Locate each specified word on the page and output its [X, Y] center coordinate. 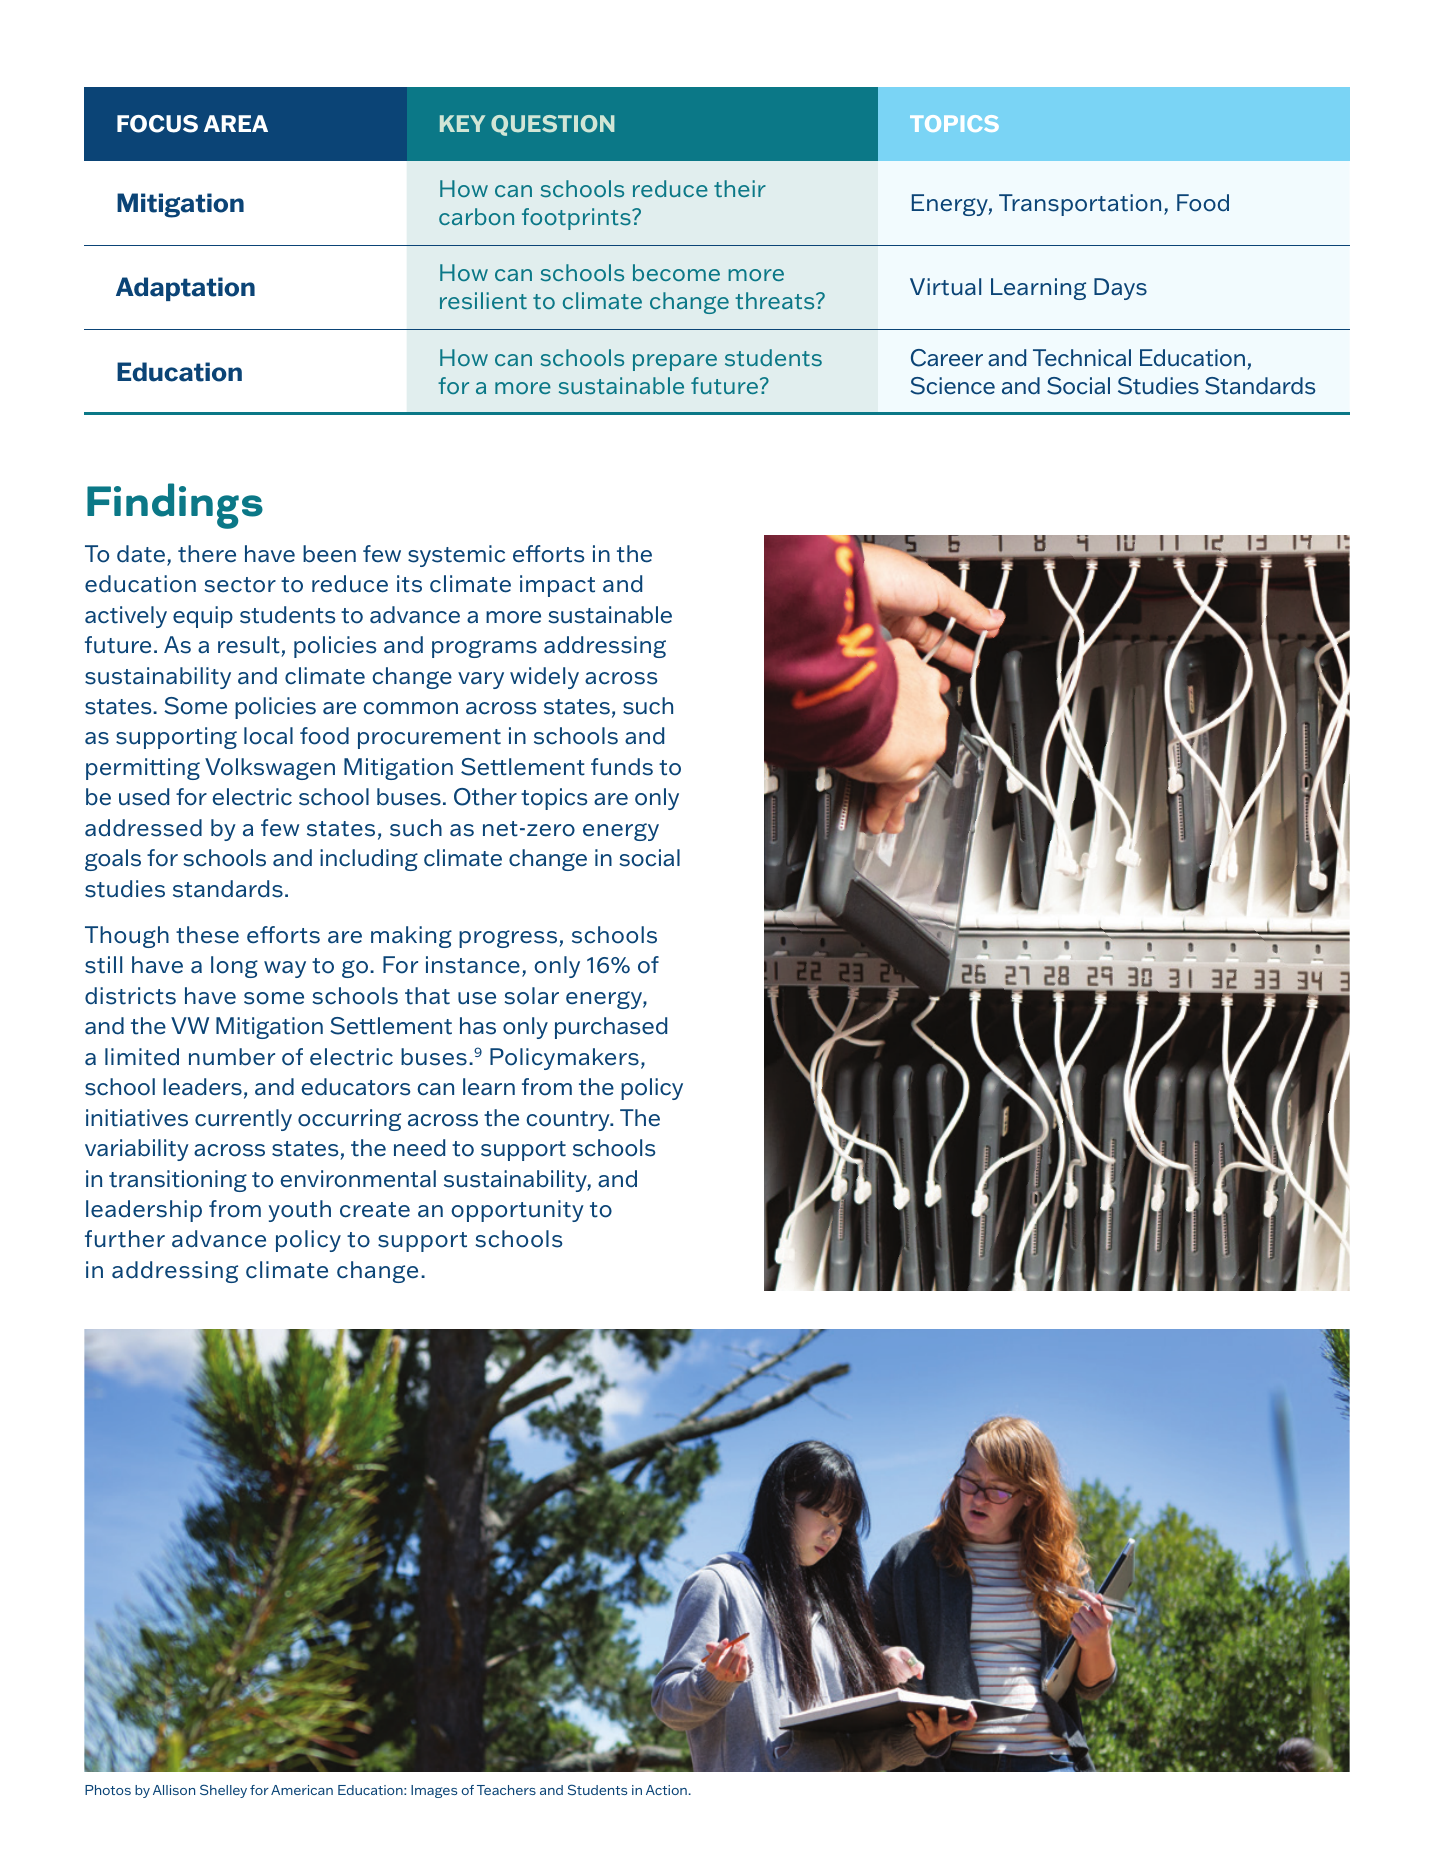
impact [557, 586]
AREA [236, 123]
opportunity [517, 1211]
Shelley [223, 1791]
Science [952, 386]
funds [622, 767]
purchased [611, 1028]
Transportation [1080, 205]
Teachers [506, 1790]
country [569, 1121]
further [125, 1239]
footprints [577, 219]
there [207, 554]
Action [666, 1790]
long [234, 967]
